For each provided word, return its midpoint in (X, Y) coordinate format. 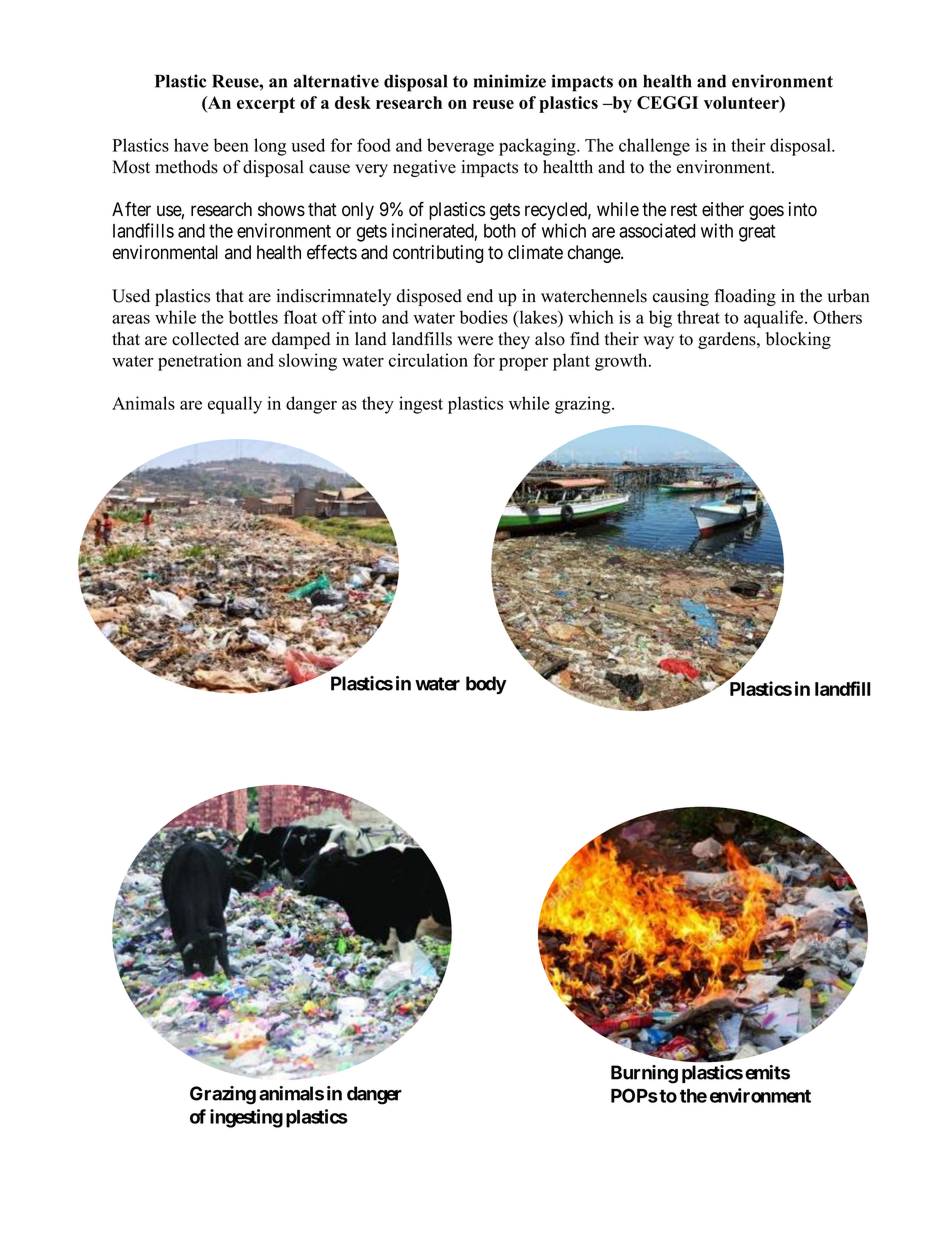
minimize (510, 81)
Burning (644, 1074)
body (486, 685)
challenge (654, 147)
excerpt (266, 105)
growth (622, 362)
